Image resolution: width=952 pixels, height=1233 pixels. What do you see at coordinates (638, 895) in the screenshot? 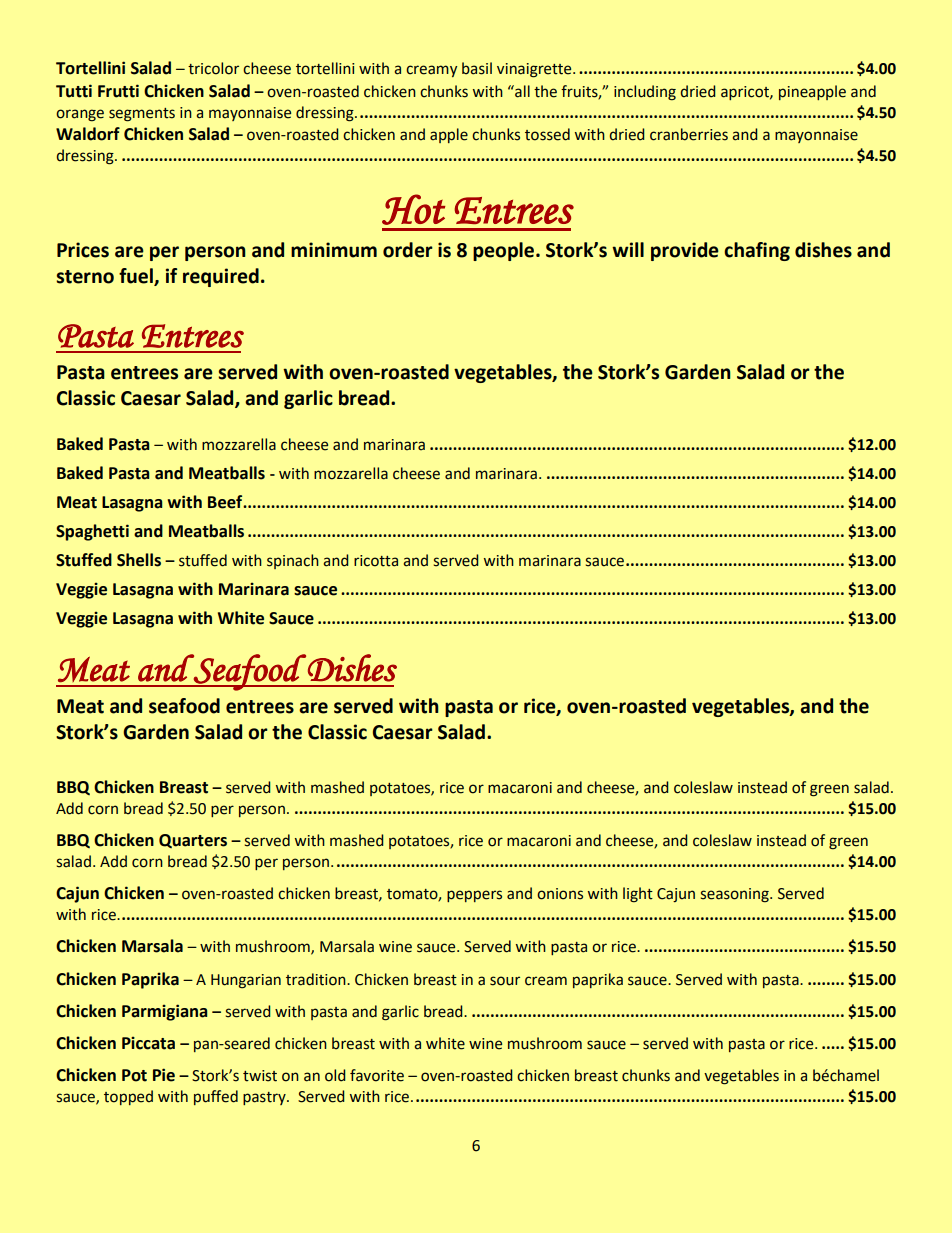
I see `light` at bounding box center [638, 895].
